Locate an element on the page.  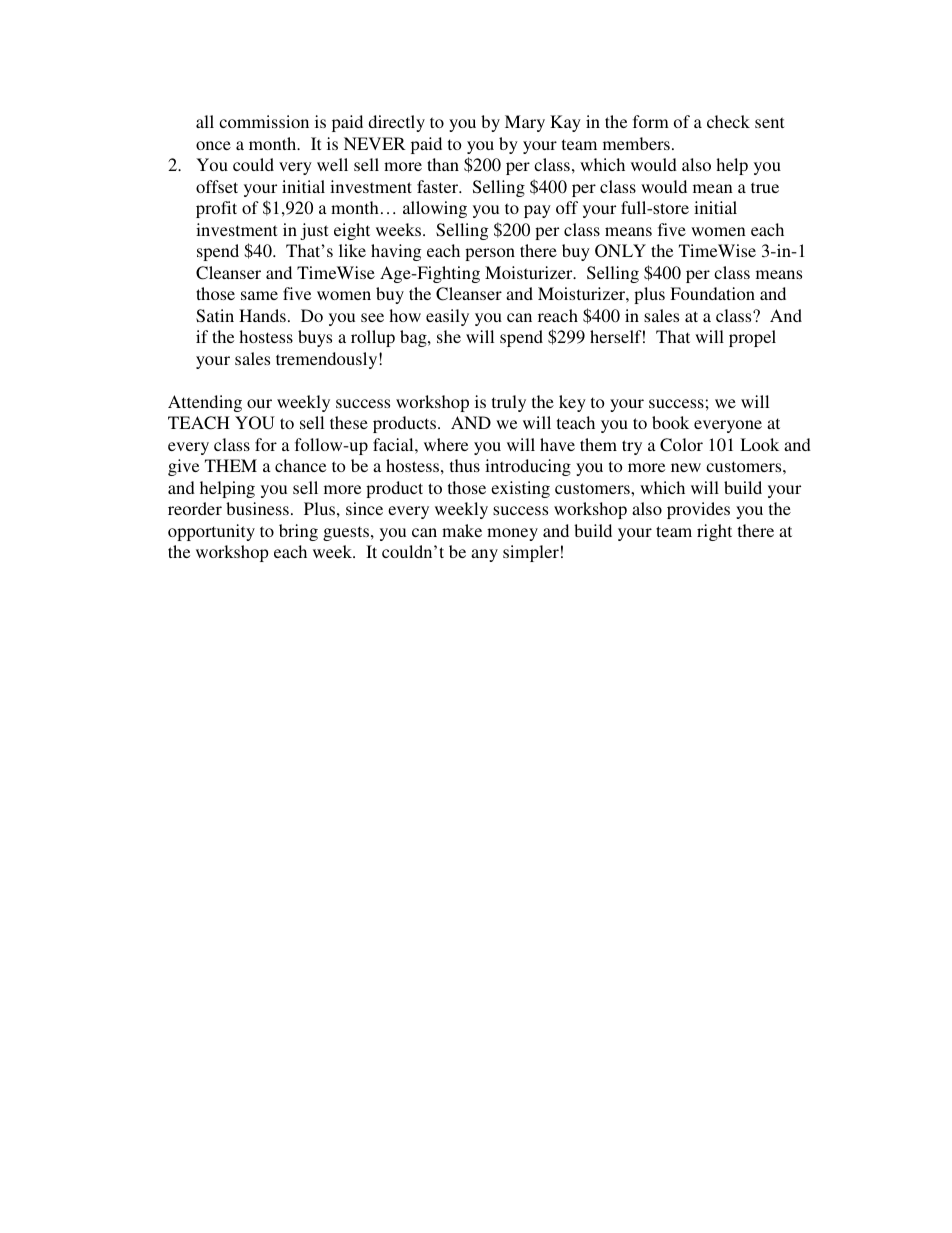
check is located at coordinates (728, 121).
